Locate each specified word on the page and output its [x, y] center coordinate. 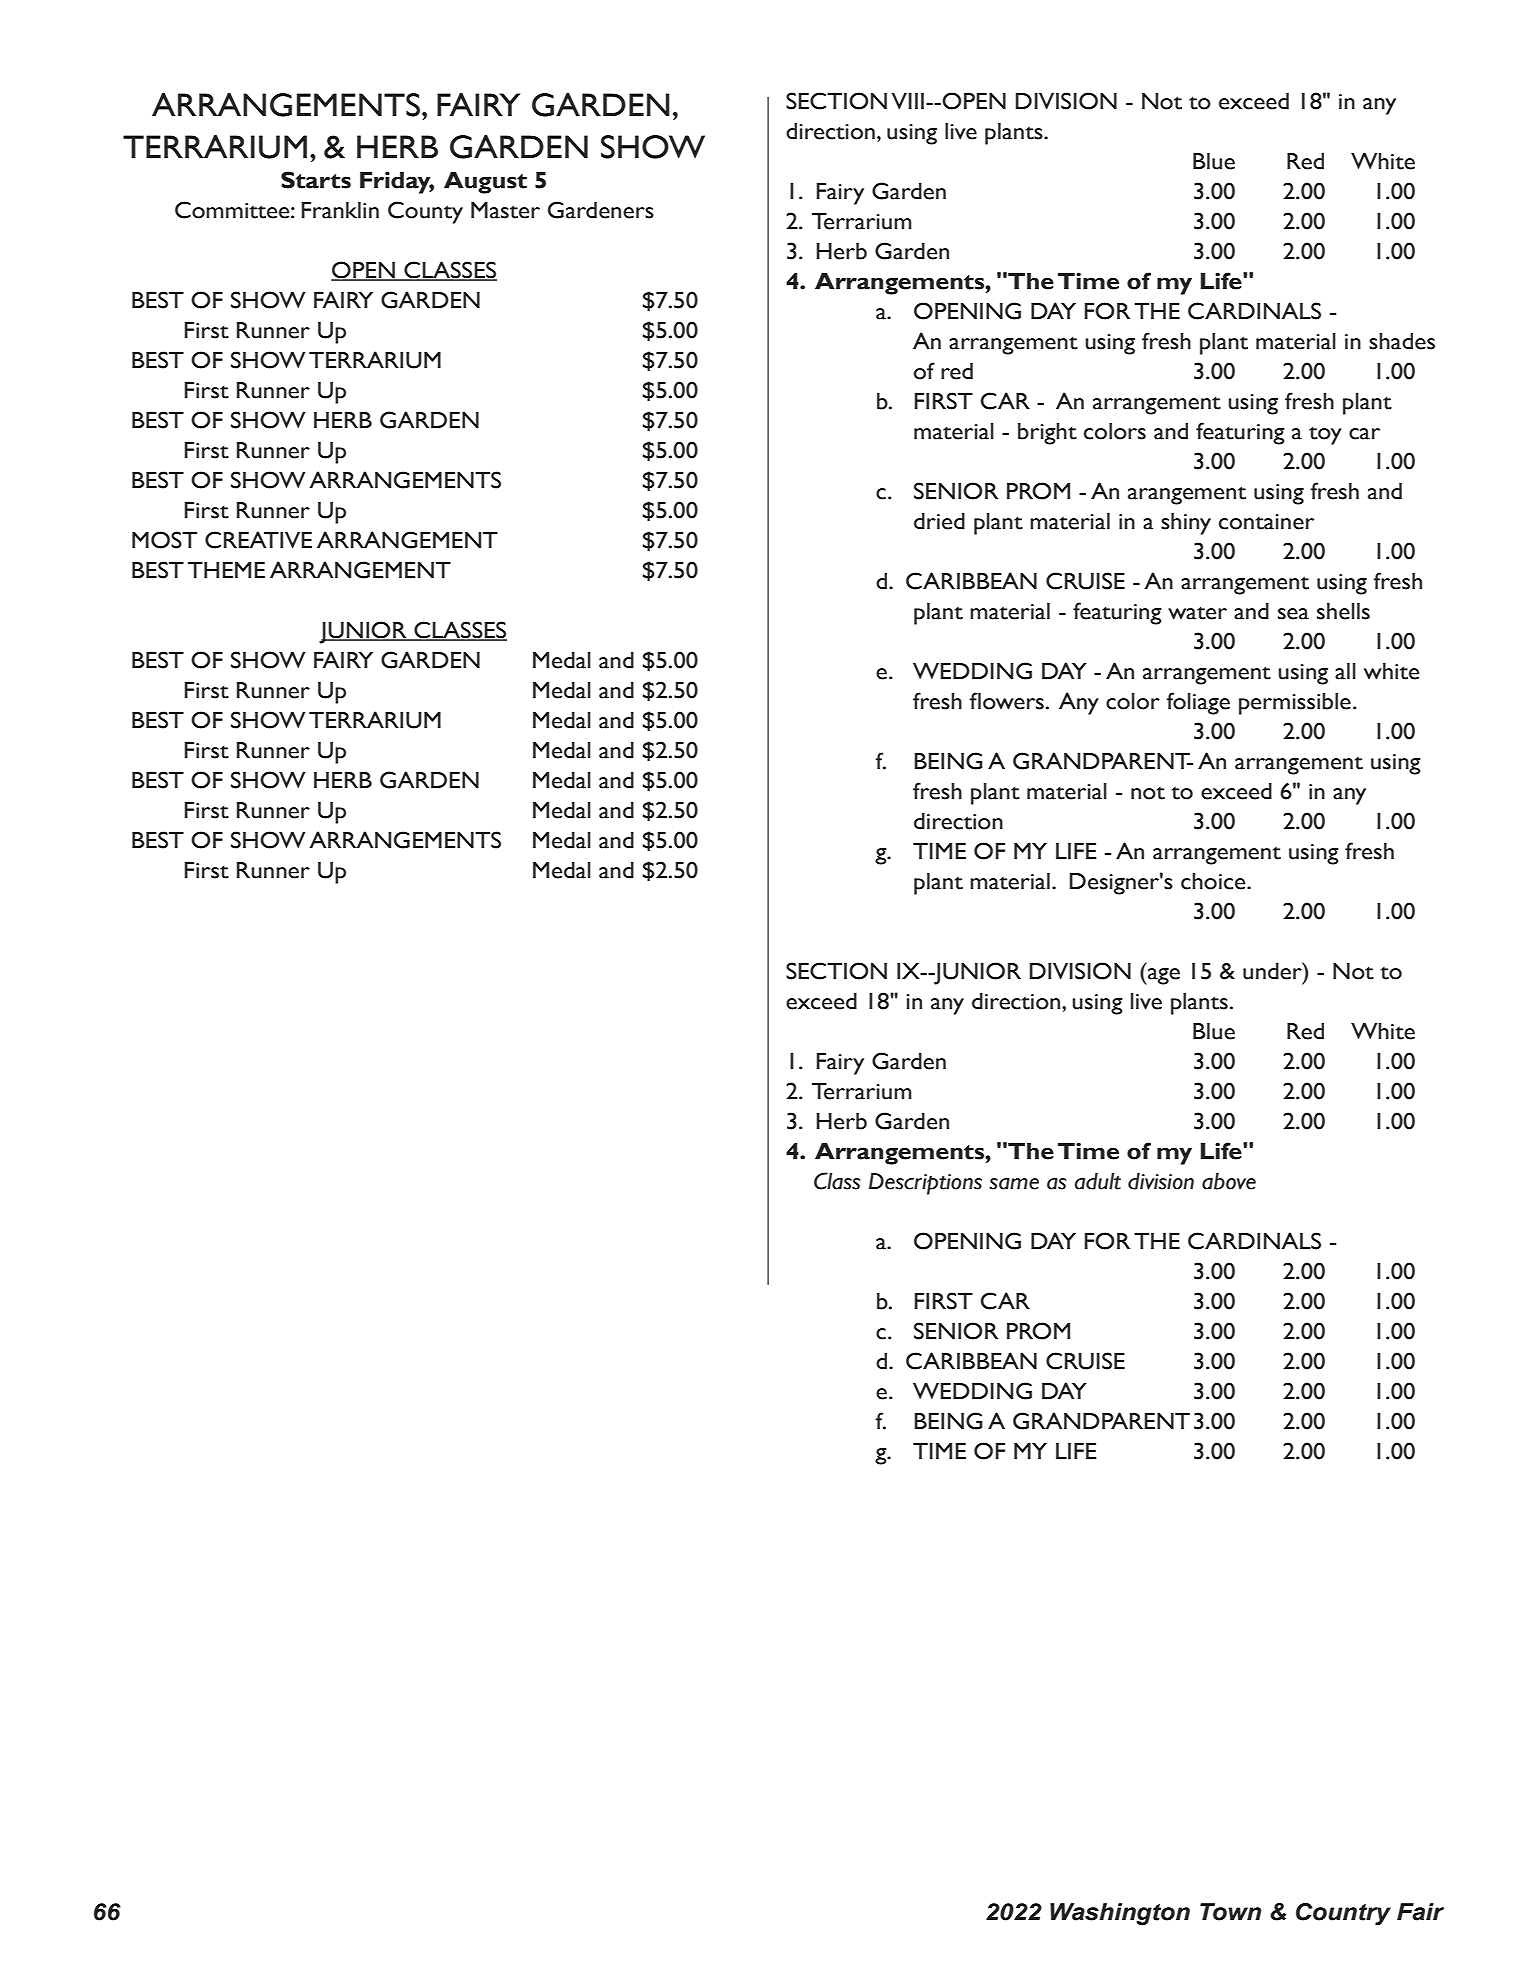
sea [1293, 614]
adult [1098, 1181]
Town [1230, 1912]
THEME [226, 570]
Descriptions [925, 1184]
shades [1402, 341]
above [1229, 1181]
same [1014, 1184]
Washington [1120, 1914]
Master [505, 210]
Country [1343, 1914]
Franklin [340, 210]
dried [939, 521]
